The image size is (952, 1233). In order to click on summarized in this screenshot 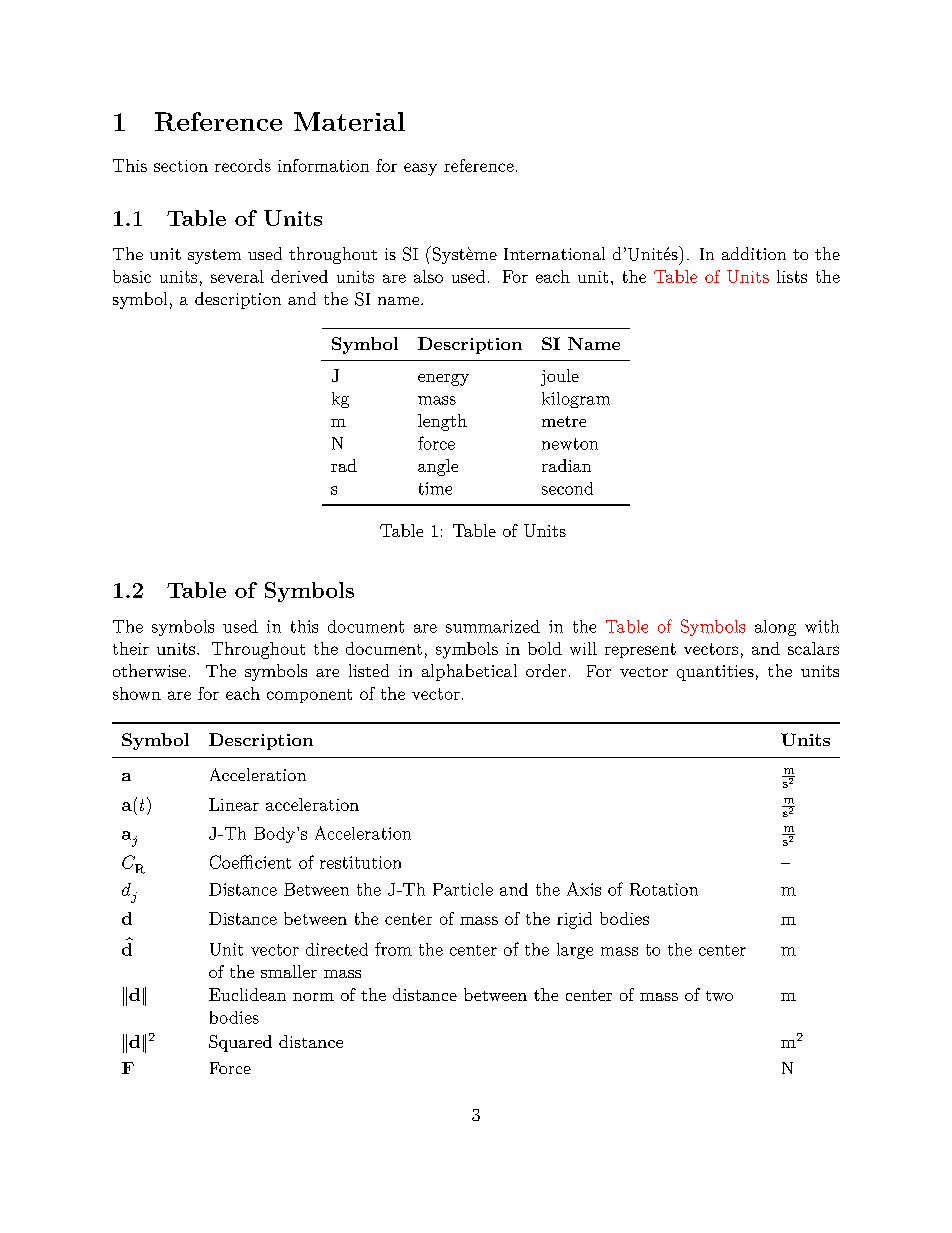, I will do `click(493, 626)`.
